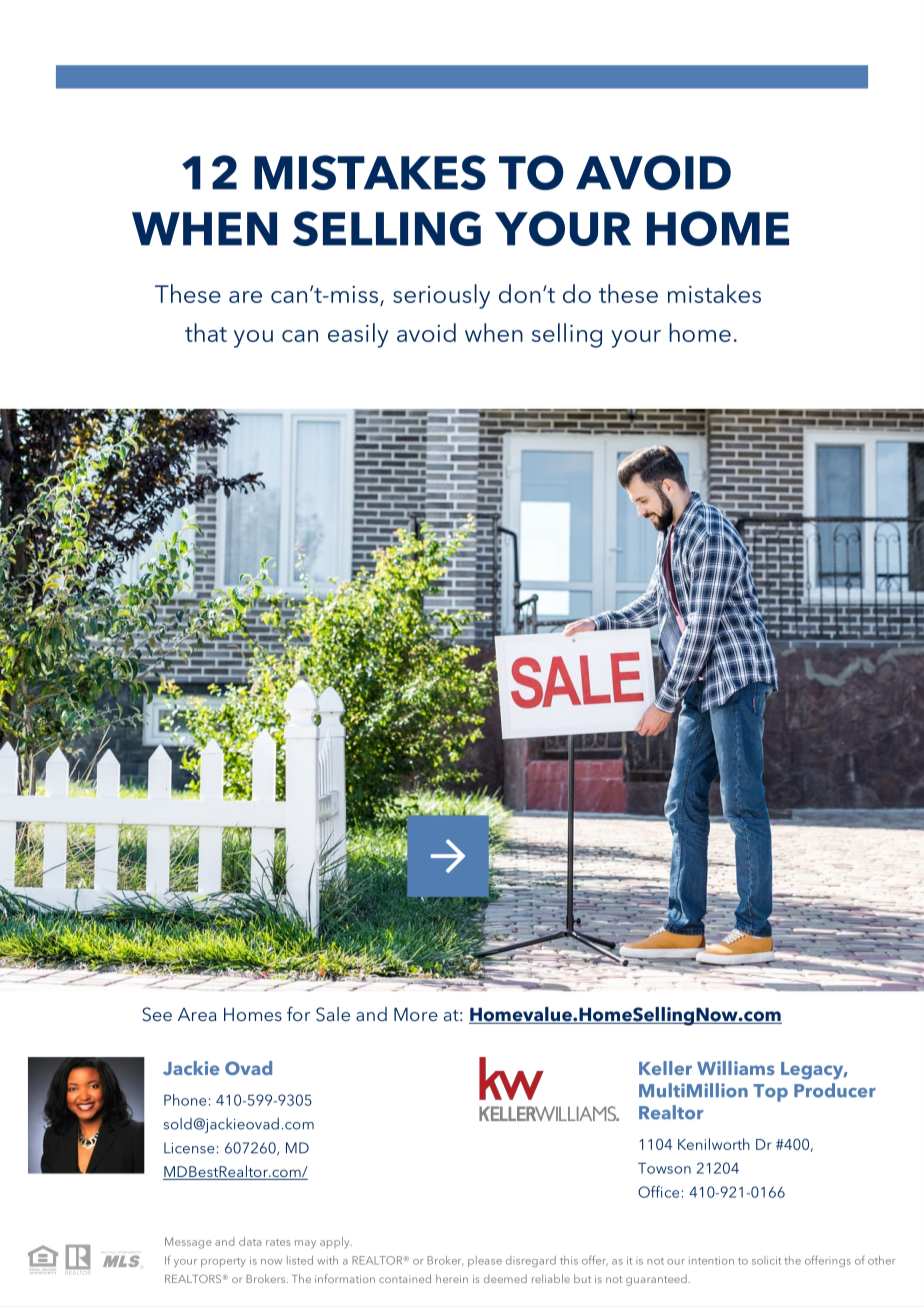 This image has width=924, height=1308. Describe the element at coordinates (766, 1260) in the image. I see `solicit` at that location.
